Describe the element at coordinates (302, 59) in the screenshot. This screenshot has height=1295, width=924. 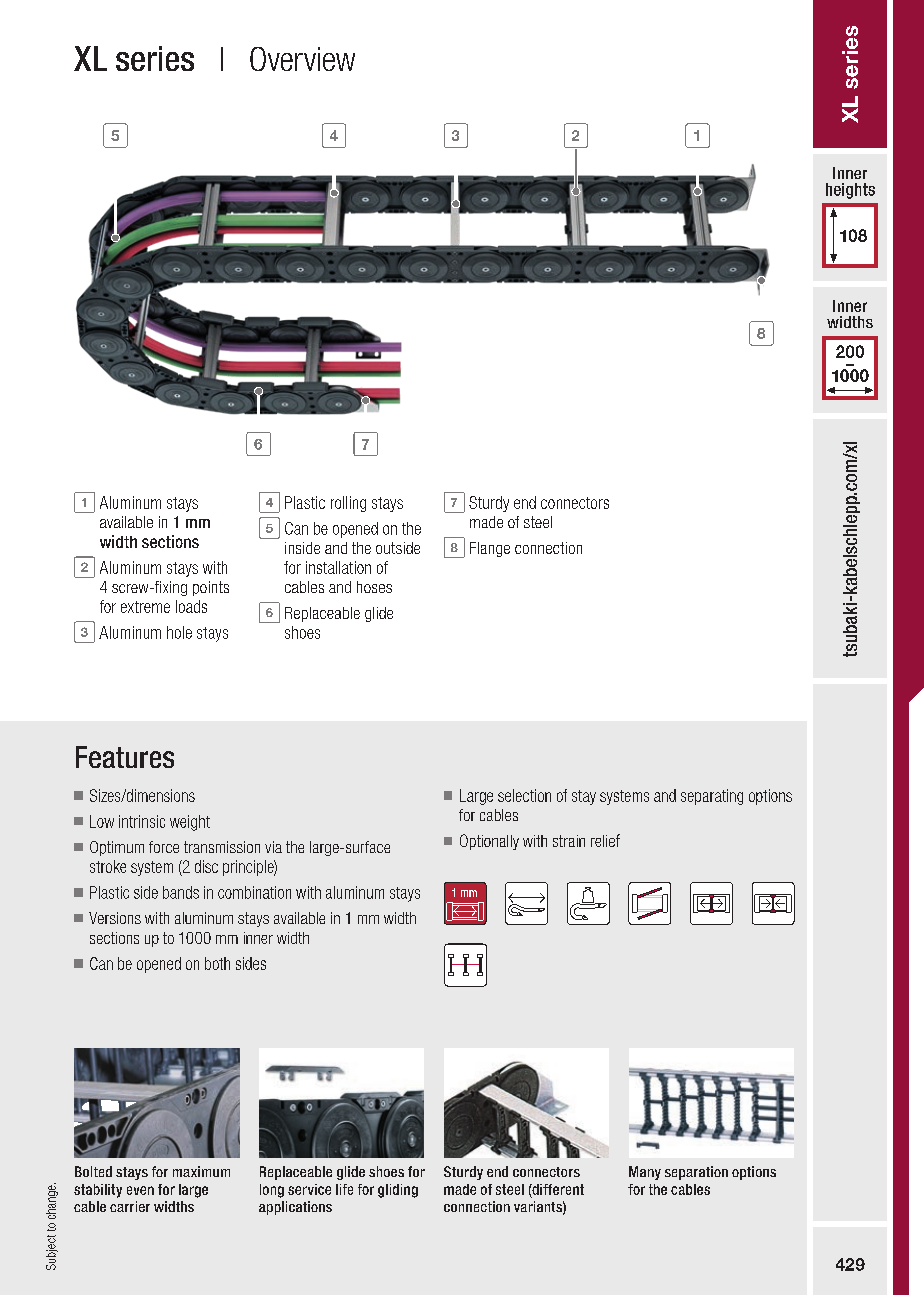
I see `Overview` at that location.
